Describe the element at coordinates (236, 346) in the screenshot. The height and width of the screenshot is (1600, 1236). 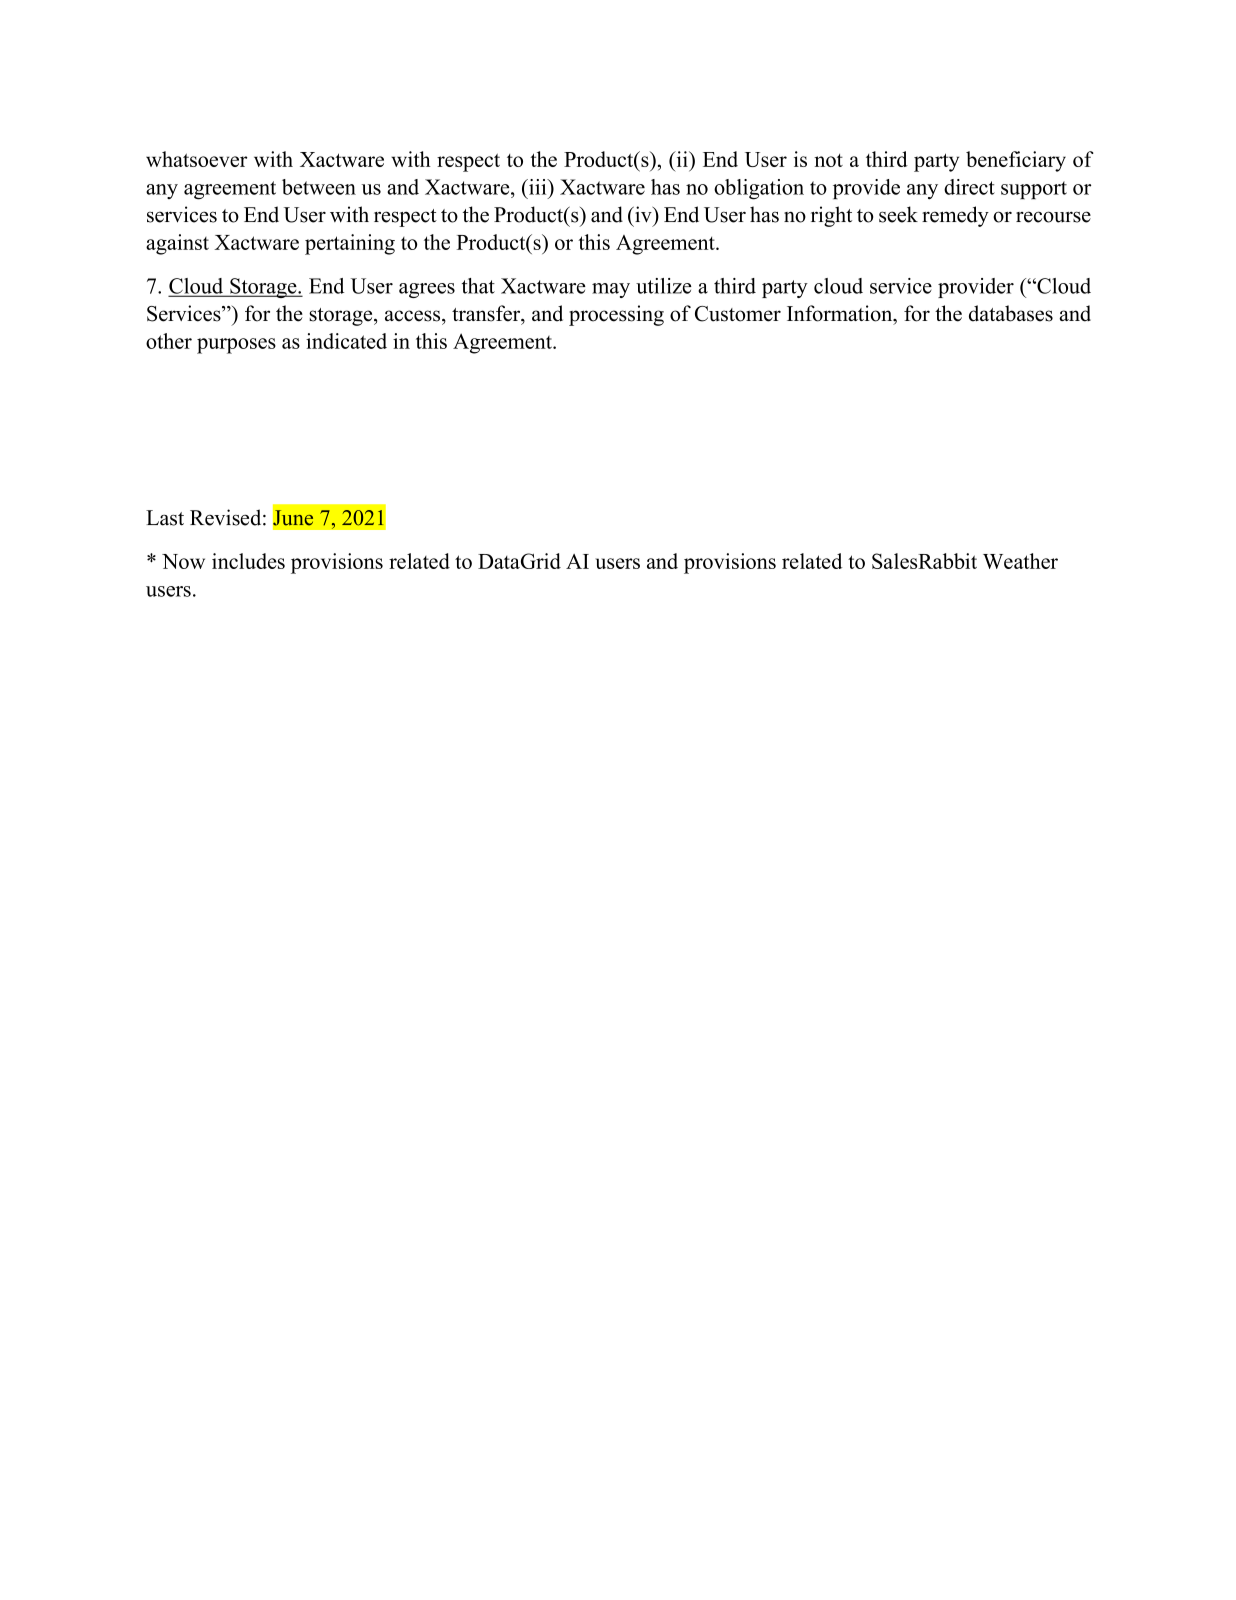
I see `purposes` at that location.
